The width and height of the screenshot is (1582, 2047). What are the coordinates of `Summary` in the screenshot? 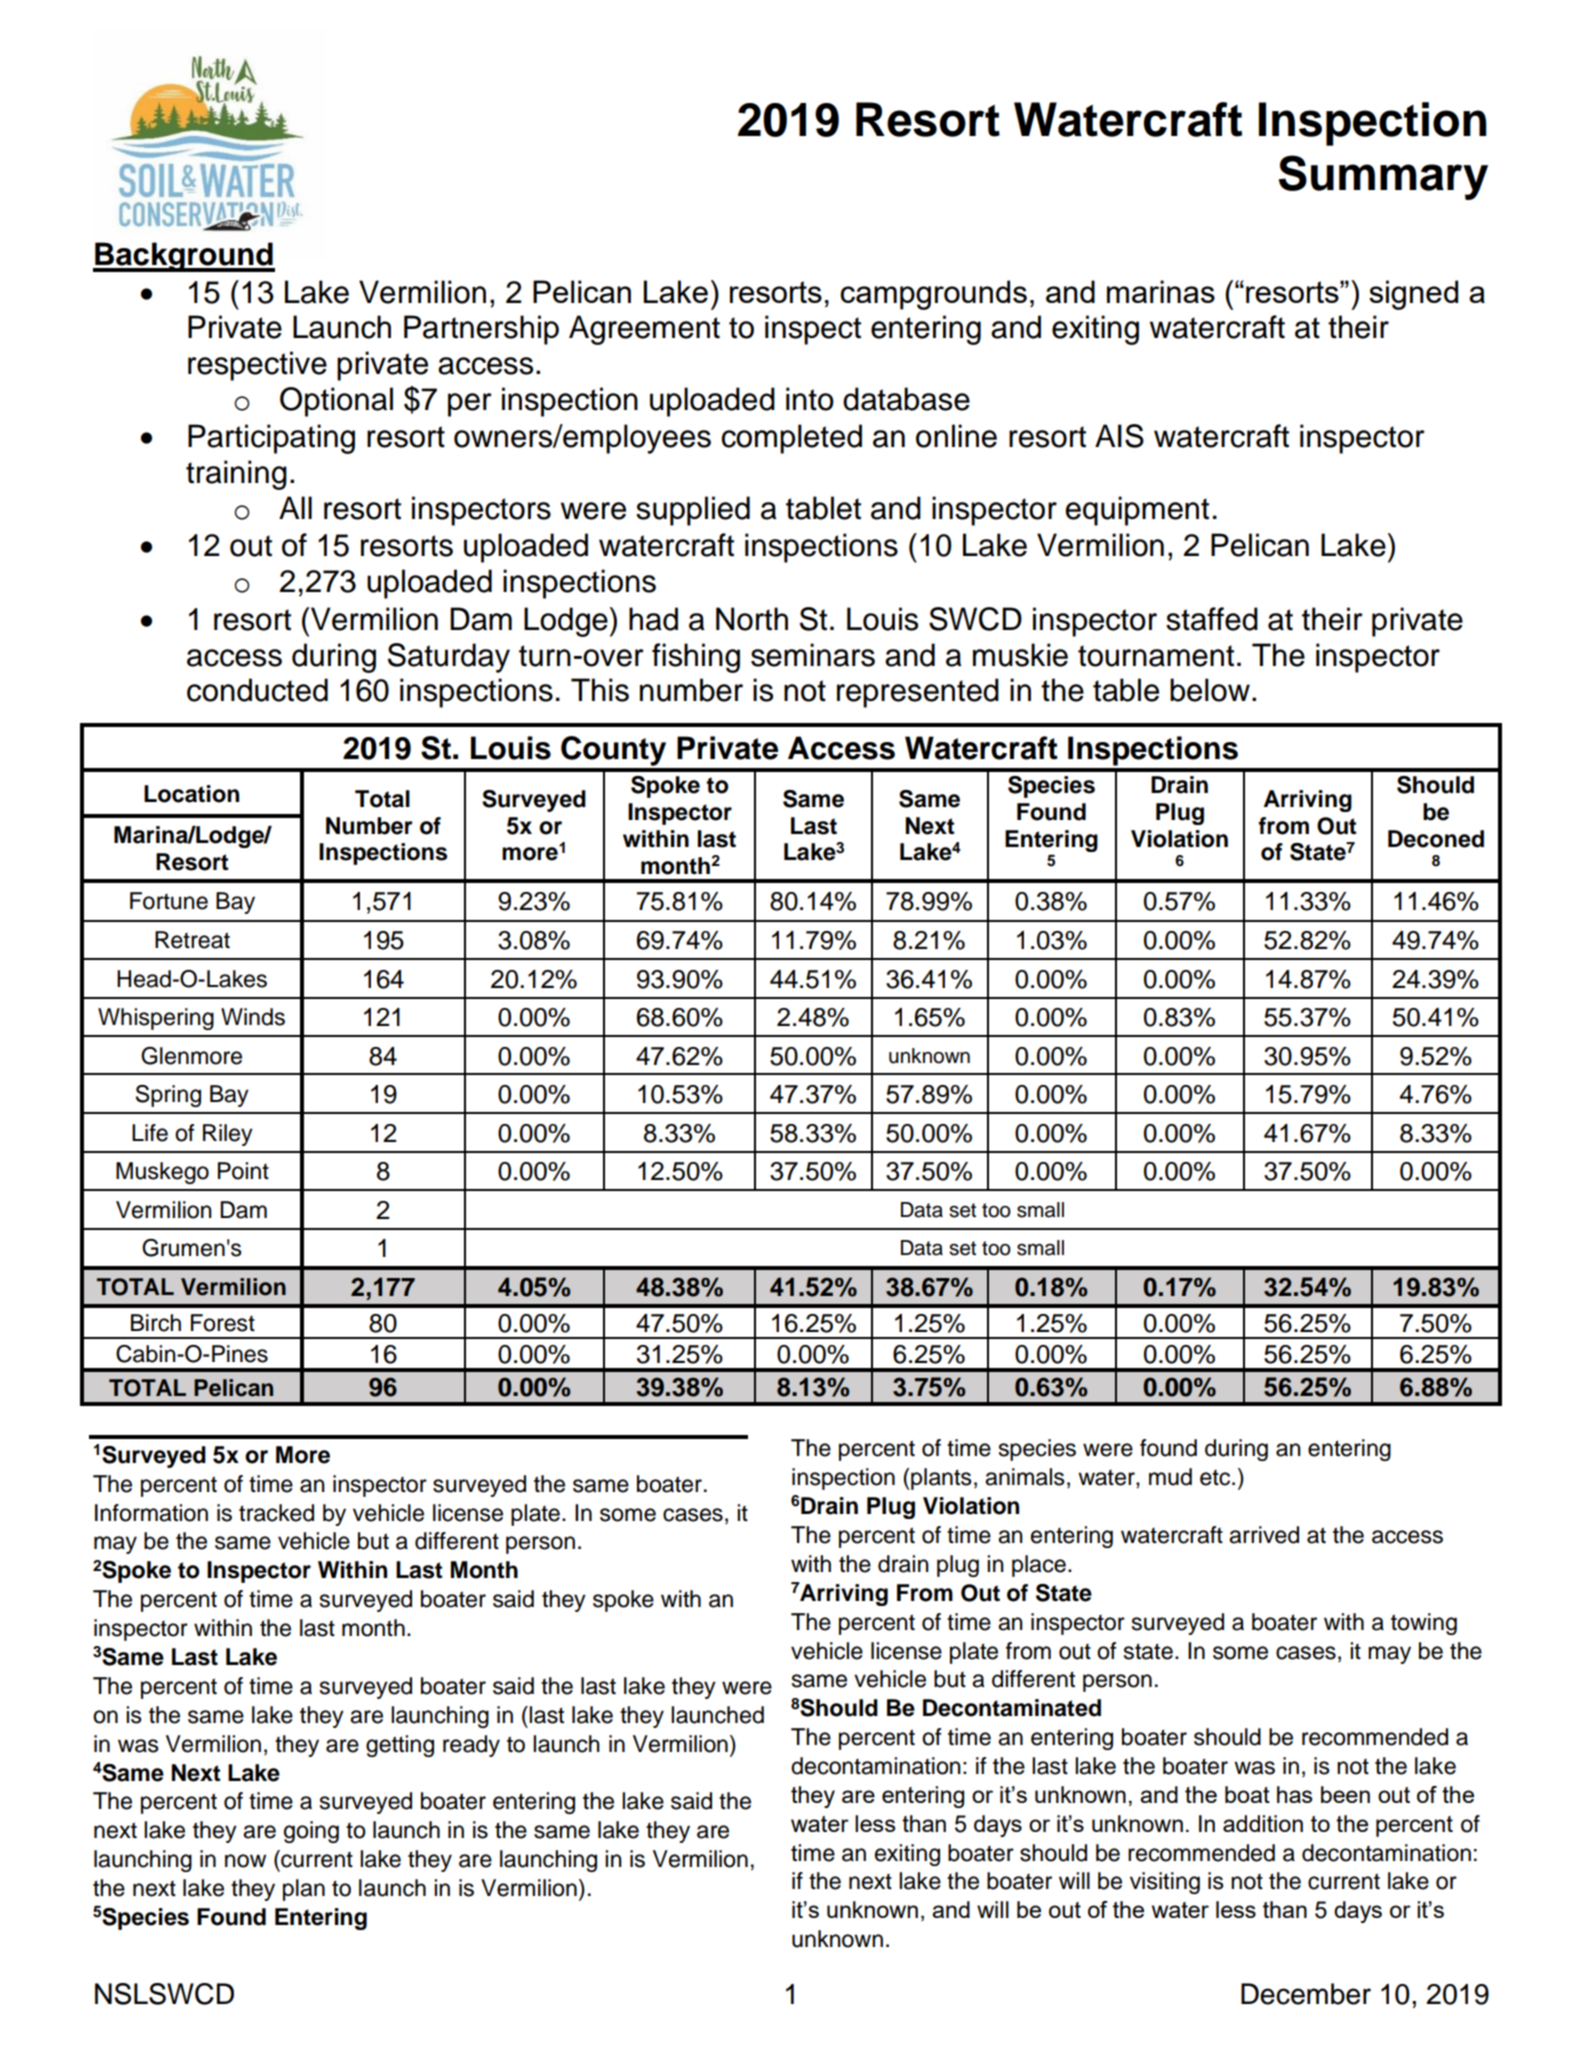 It's located at (1383, 177).
